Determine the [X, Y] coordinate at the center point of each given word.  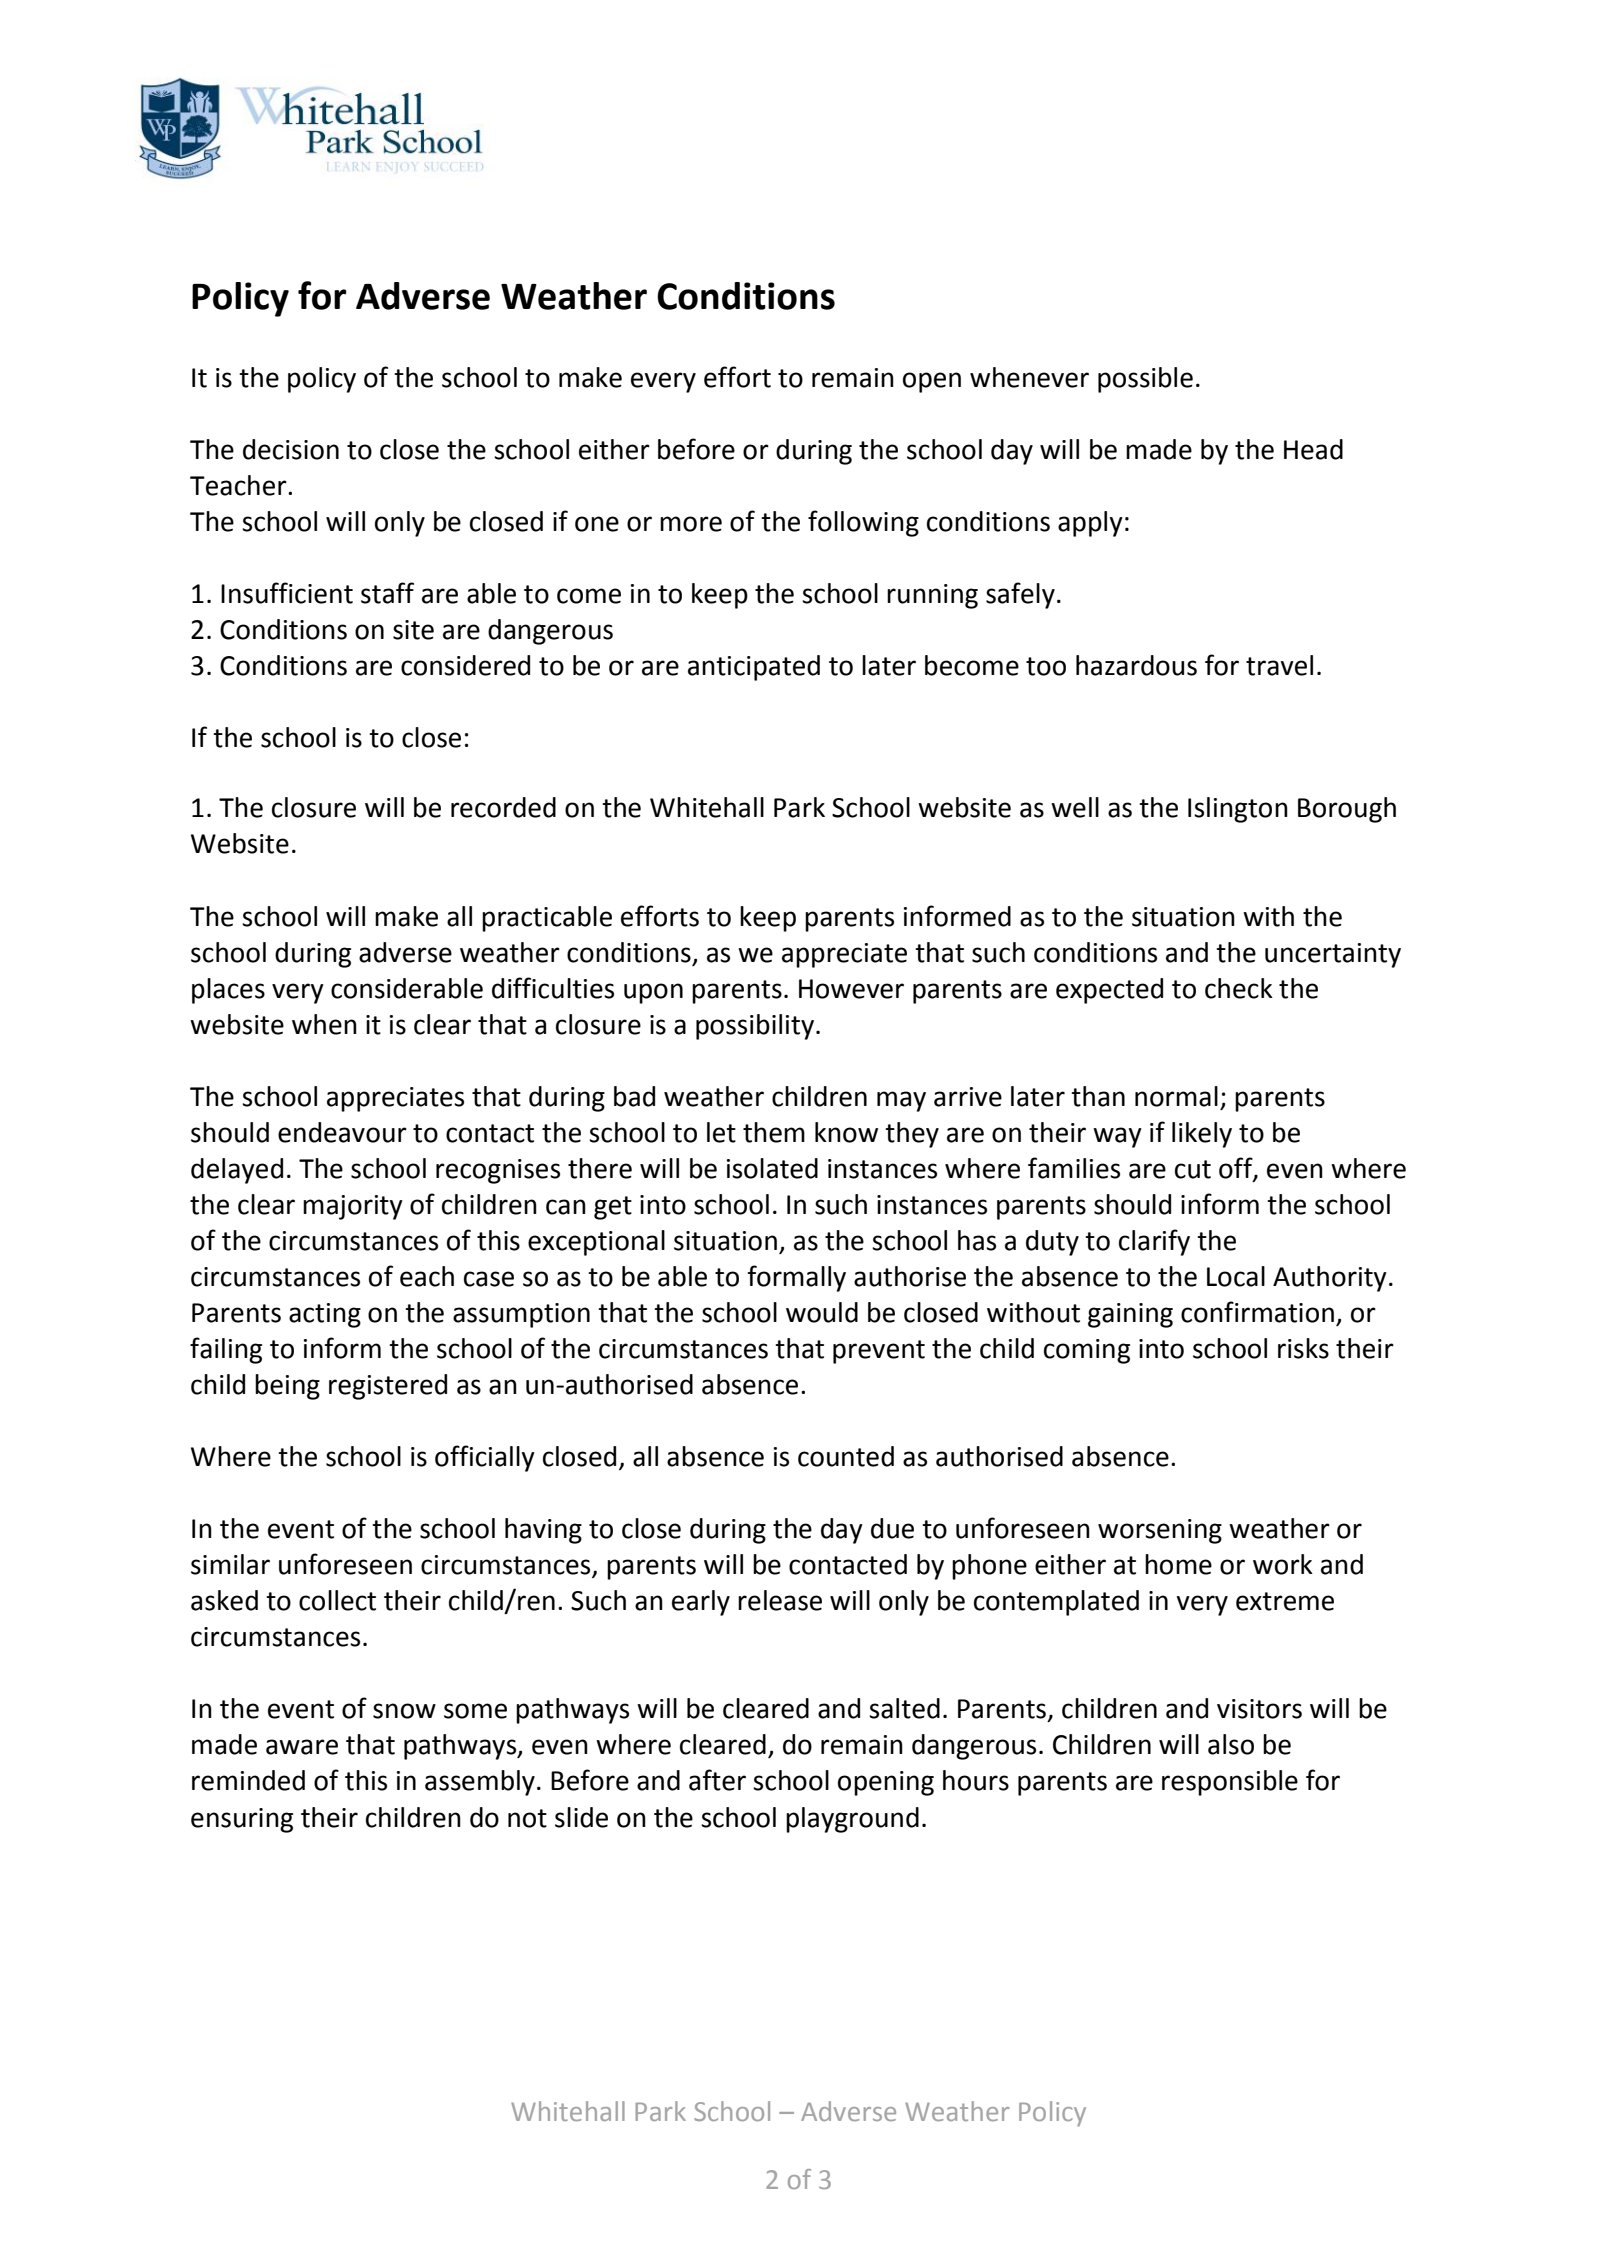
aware [302, 1747]
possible [1145, 380]
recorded [503, 807]
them [774, 1132]
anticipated [754, 668]
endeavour [342, 1132]
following [863, 523]
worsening [1160, 1531]
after [717, 1780]
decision [291, 449]
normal [1176, 1096]
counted [846, 1456]
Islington [1238, 810]
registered [388, 1387]
